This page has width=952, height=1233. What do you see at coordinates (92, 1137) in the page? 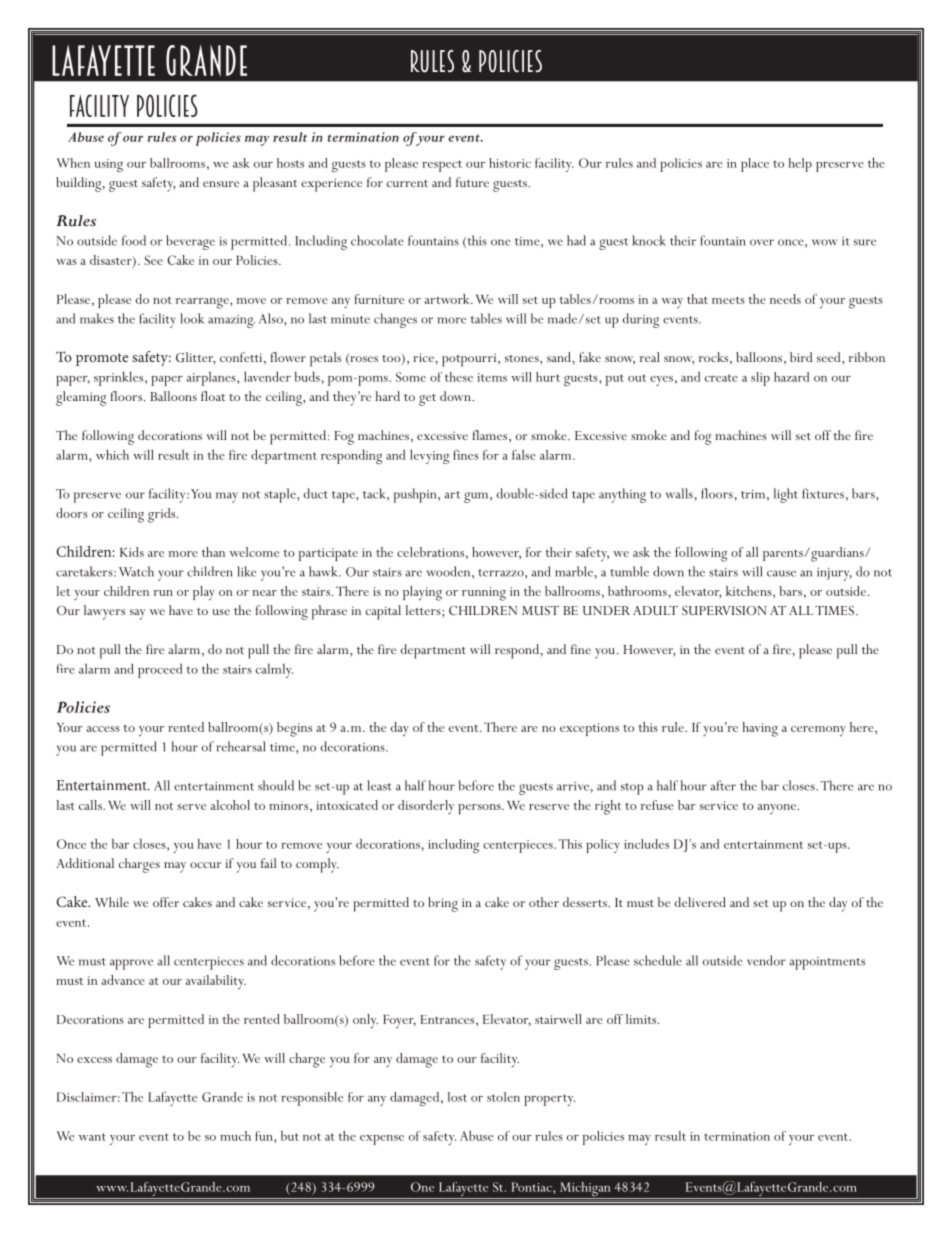
I see `want` at bounding box center [92, 1137].
